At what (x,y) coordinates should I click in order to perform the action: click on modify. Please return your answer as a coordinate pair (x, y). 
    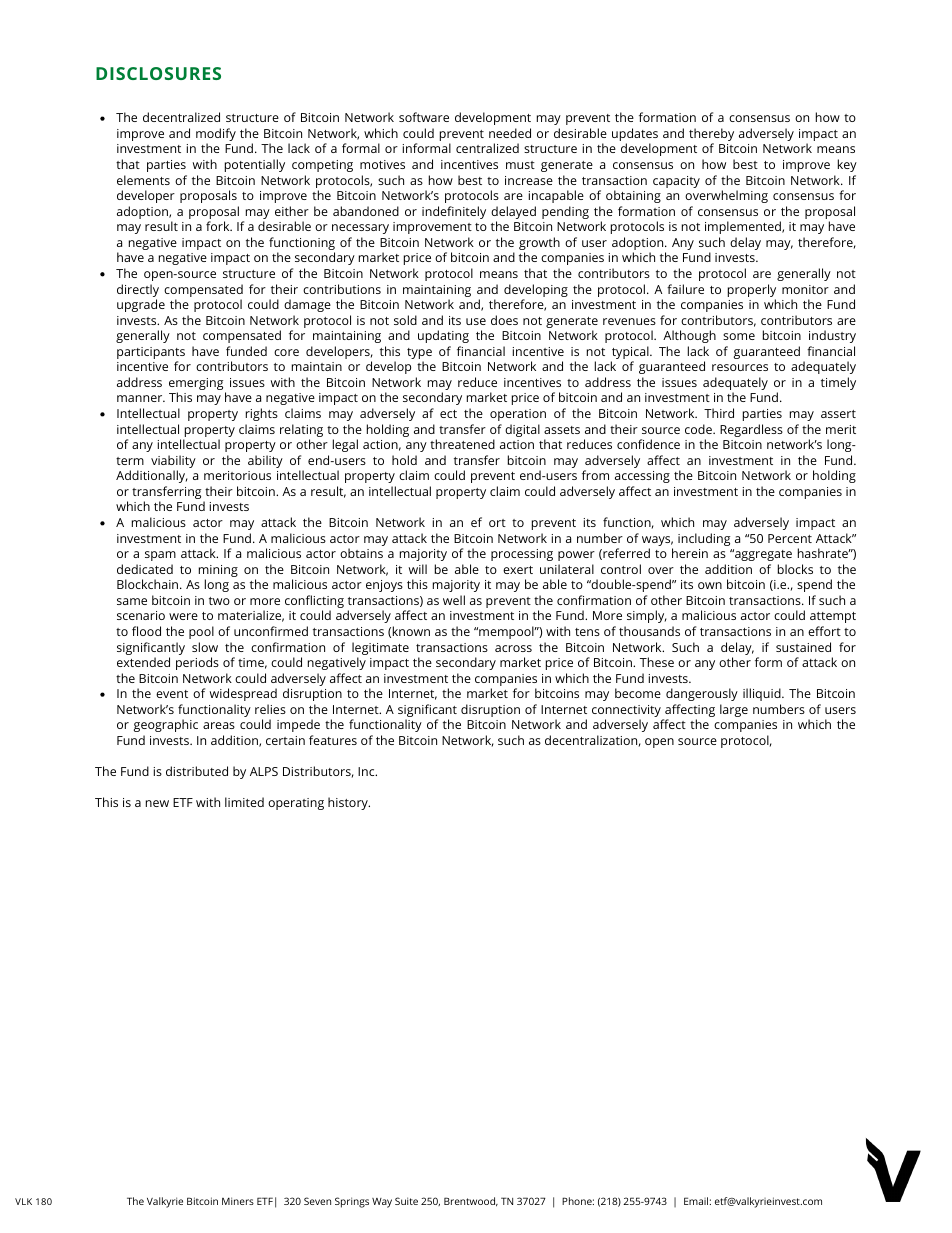
    Looking at the image, I should click on (216, 136).
